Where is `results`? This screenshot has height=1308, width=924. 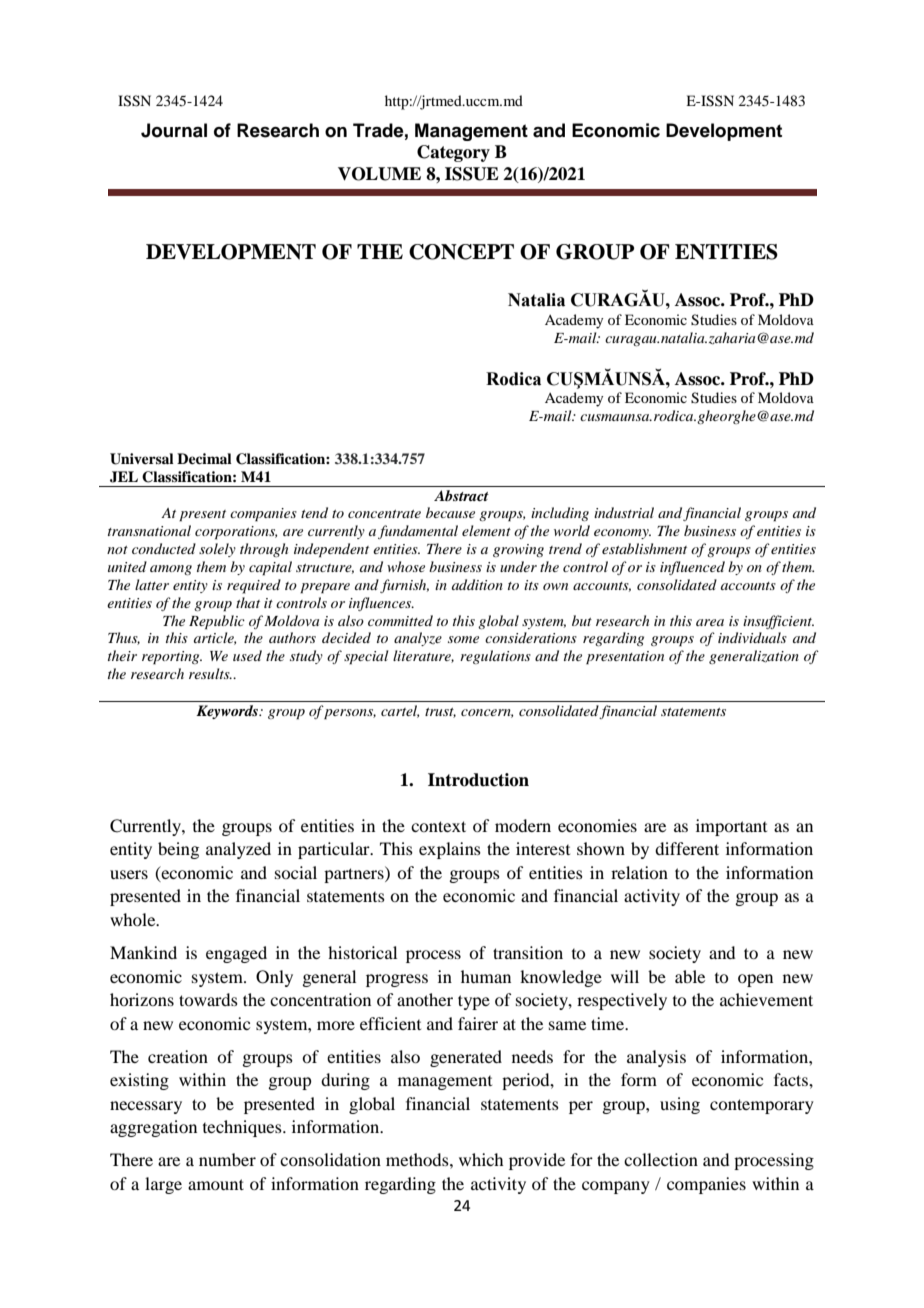
results is located at coordinates (210, 673).
